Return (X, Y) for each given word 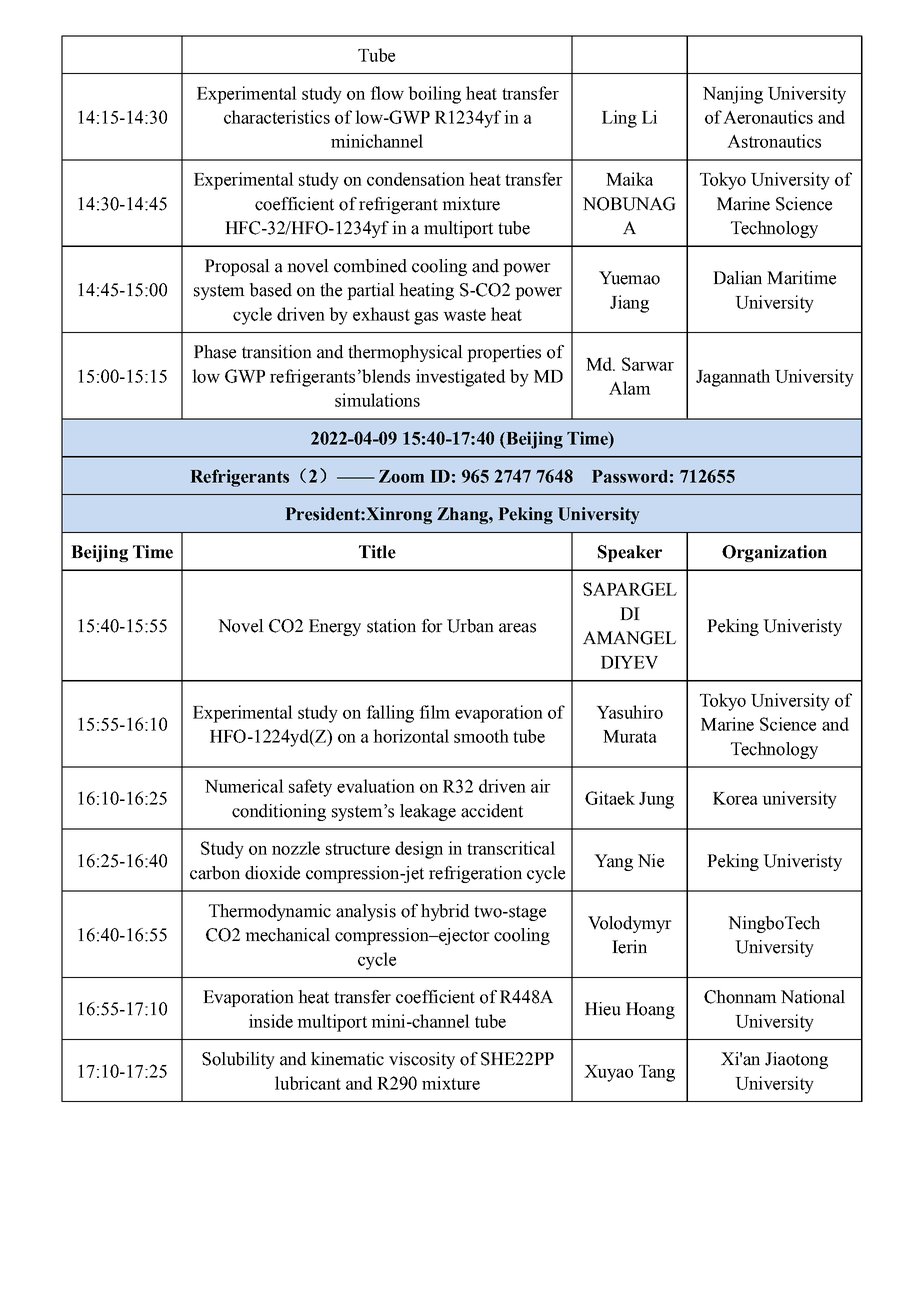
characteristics (277, 117)
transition (277, 352)
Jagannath (733, 378)
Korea (735, 798)
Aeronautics (768, 117)
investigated (460, 378)
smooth (481, 736)
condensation (416, 179)
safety (310, 788)
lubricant (308, 1083)
